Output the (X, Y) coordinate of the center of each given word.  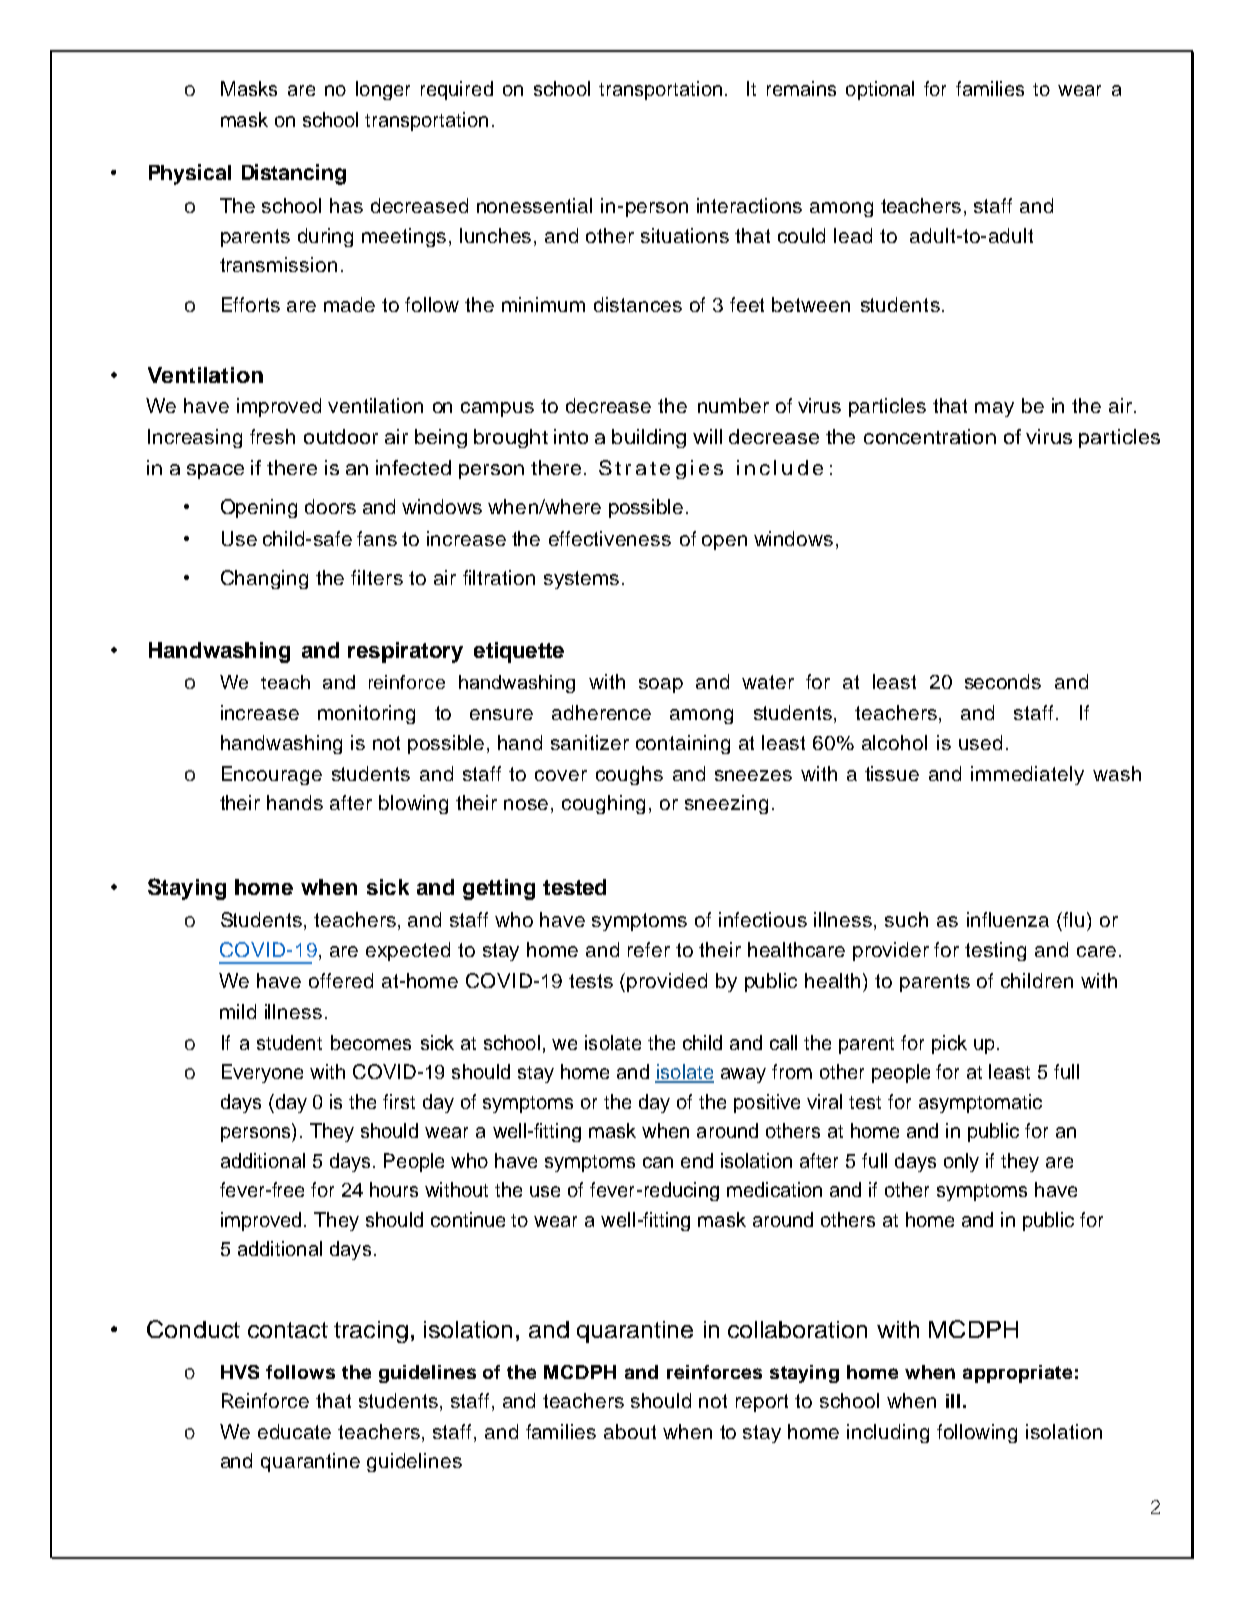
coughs (629, 775)
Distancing (294, 174)
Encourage (272, 775)
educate (294, 1431)
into (571, 436)
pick (949, 1044)
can (658, 1162)
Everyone (262, 1073)
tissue (892, 773)
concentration (930, 436)
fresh (272, 436)
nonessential (534, 205)
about (630, 1431)
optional (880, 90)
